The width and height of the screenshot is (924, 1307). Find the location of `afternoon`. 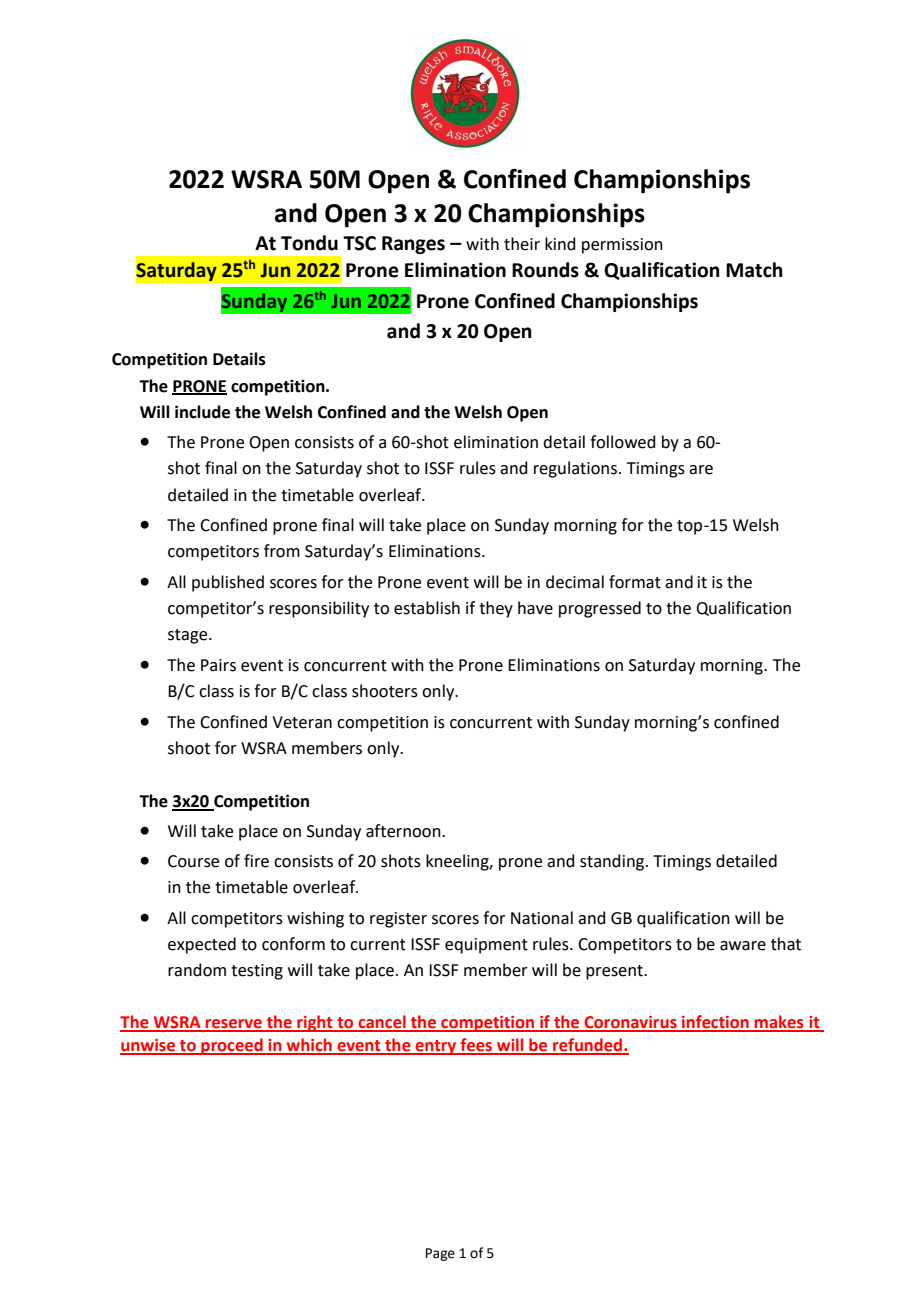

afternoon is located at coordinates (404, 831).
